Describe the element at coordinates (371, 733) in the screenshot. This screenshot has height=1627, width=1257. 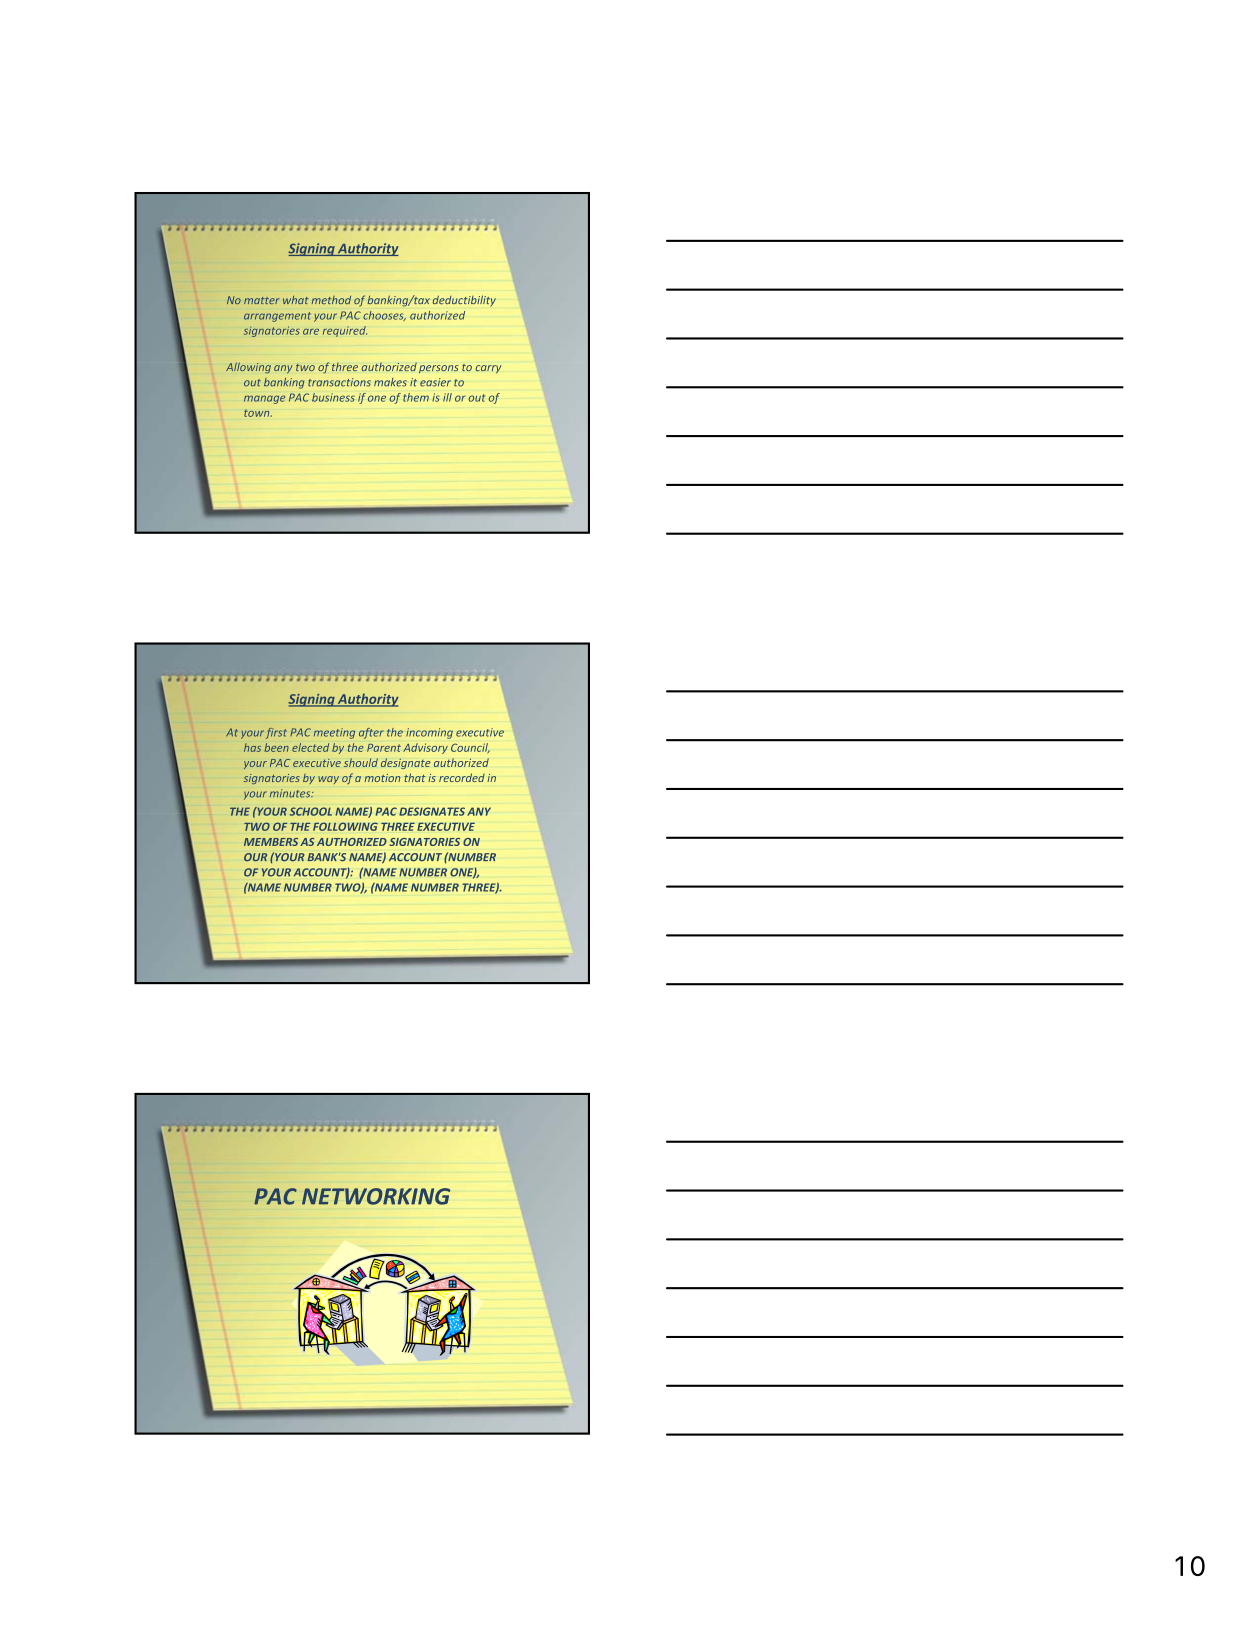
I see `after` at that location.
